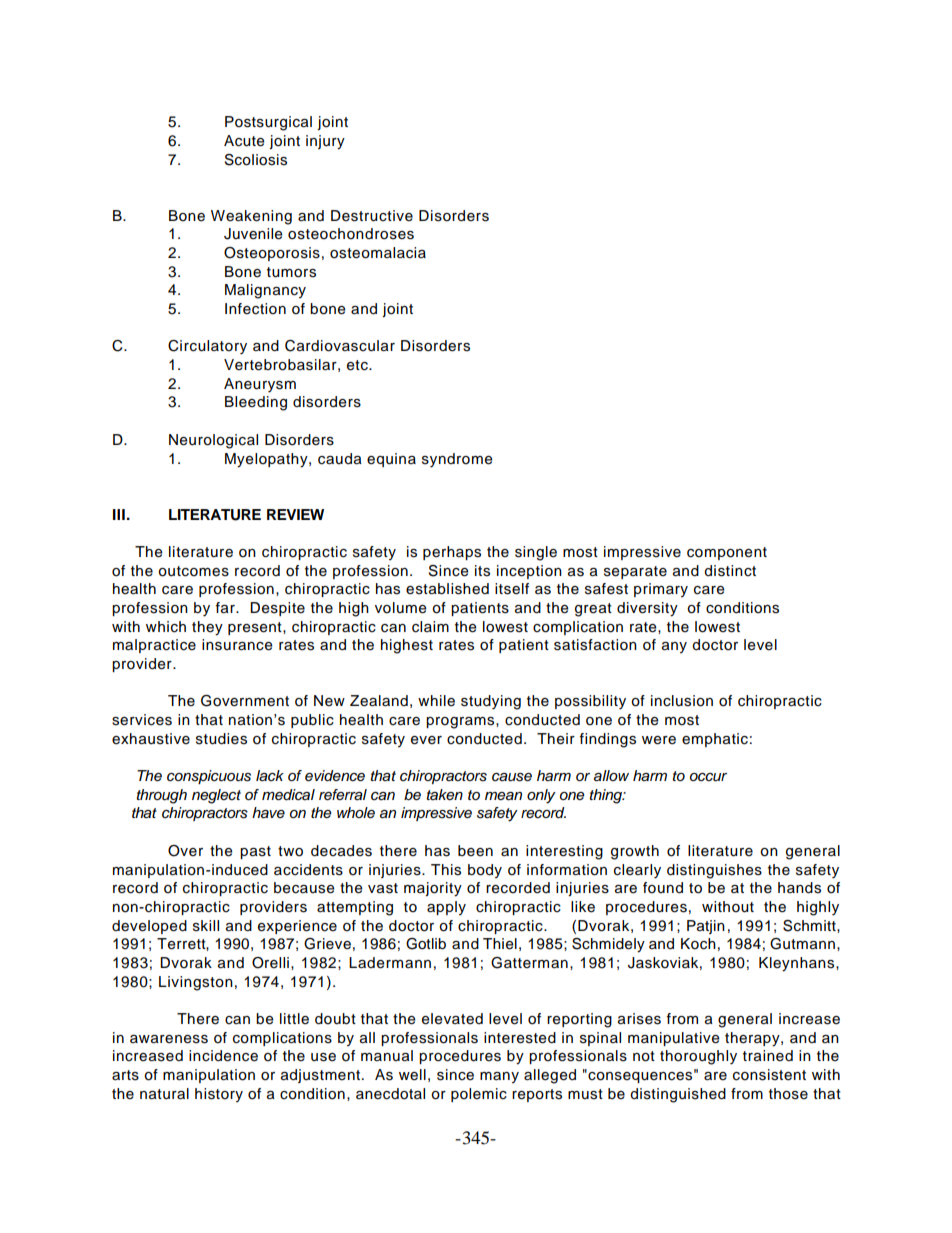 The image size is (952, 1233). Describe the element at coordinates (207, 628) in the screenshot. I see `they` at that location.
